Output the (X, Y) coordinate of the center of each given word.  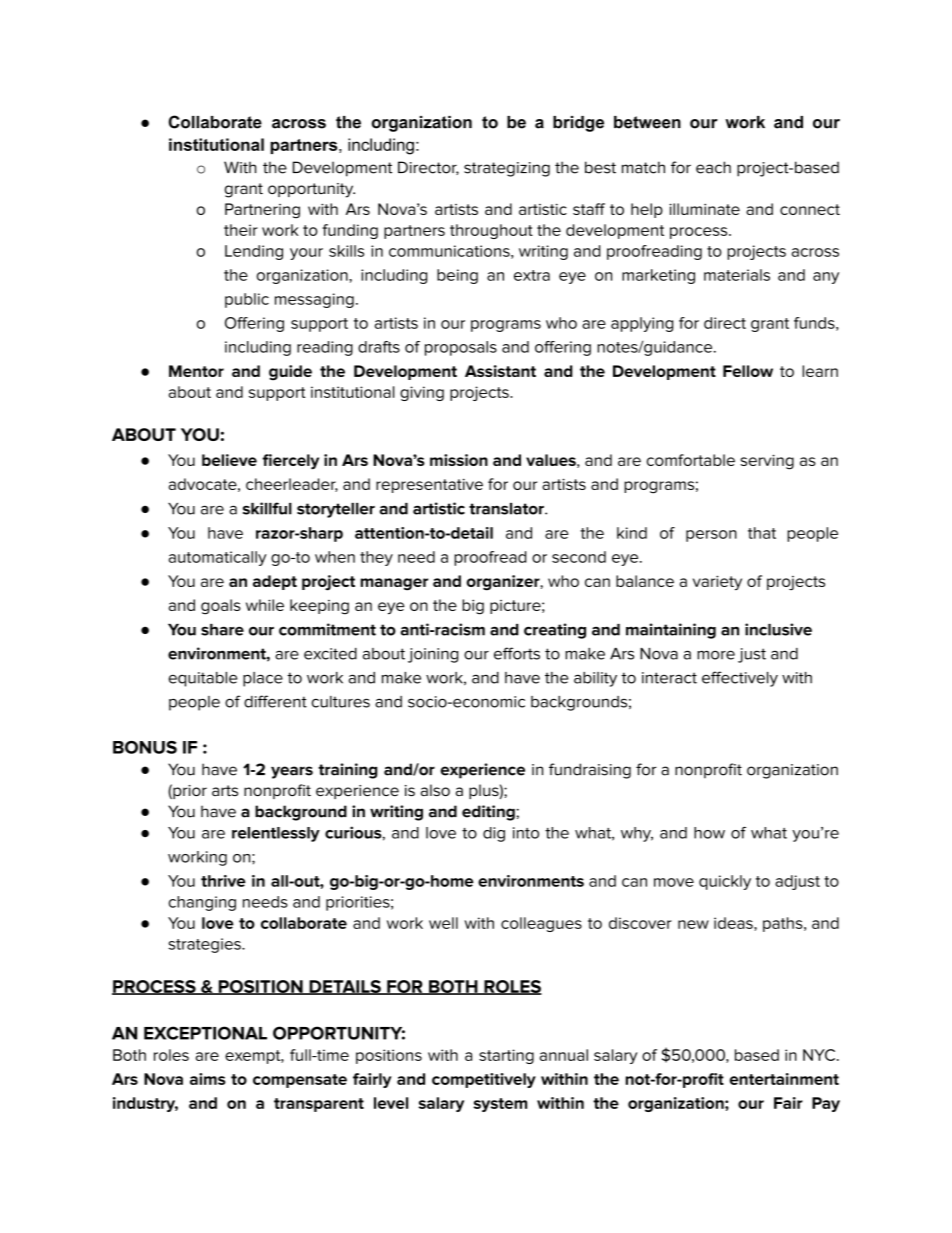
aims (208, 1079)
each (713, 167)
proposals (461, 348)
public (247, 300)
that (762, 533)
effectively (740, 679)
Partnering (262, 211)
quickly (725, 882)
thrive (223, 881)
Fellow (748, 371)
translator (507, 509)
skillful (267, 508)
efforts (517, 653)
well (443, 923)
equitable (203, 679)
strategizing (507, 169)
